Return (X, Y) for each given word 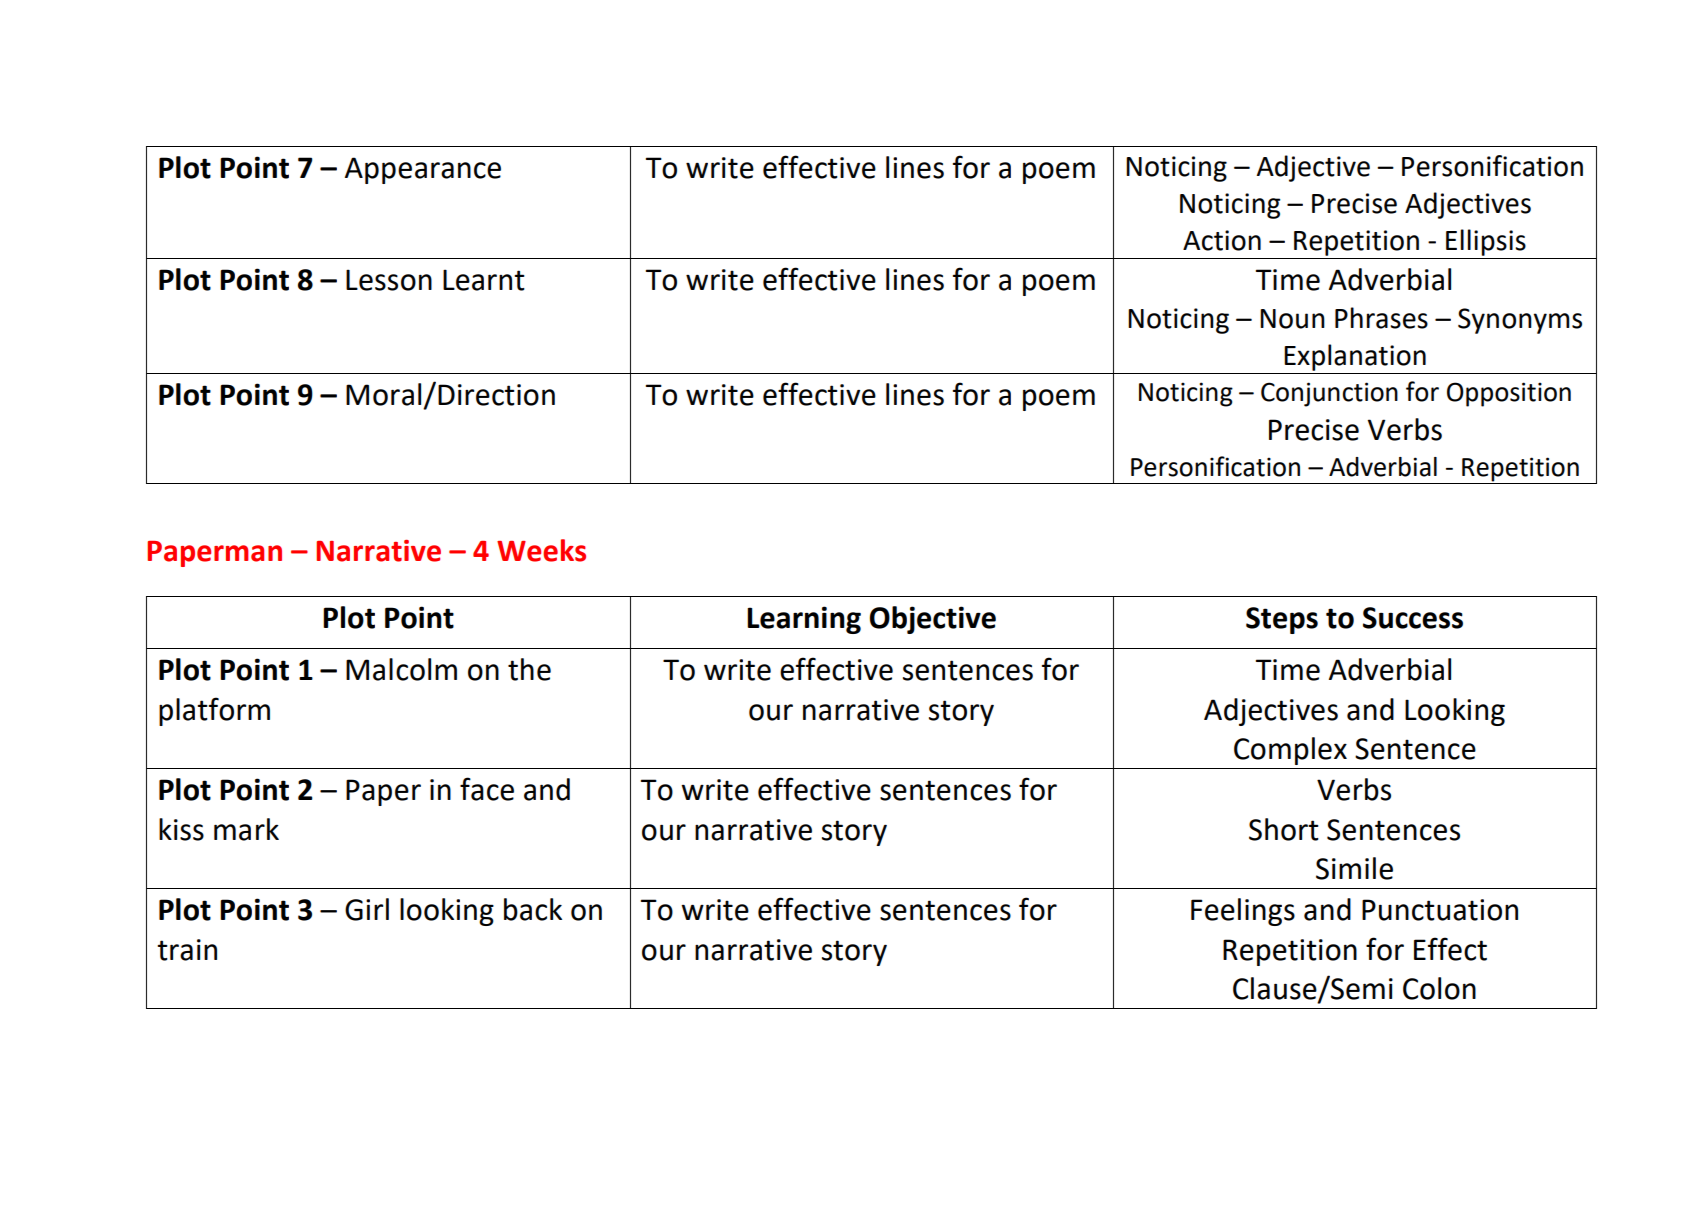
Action (1222, 240)
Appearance (423, 170)
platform (214, 711)
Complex (1290, 751)
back (533, 909)
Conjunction (1329, 394)
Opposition (1509, 394)
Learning (804, 620)
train (187, 950)
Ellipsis (1486, 242)
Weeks (541, 550)
